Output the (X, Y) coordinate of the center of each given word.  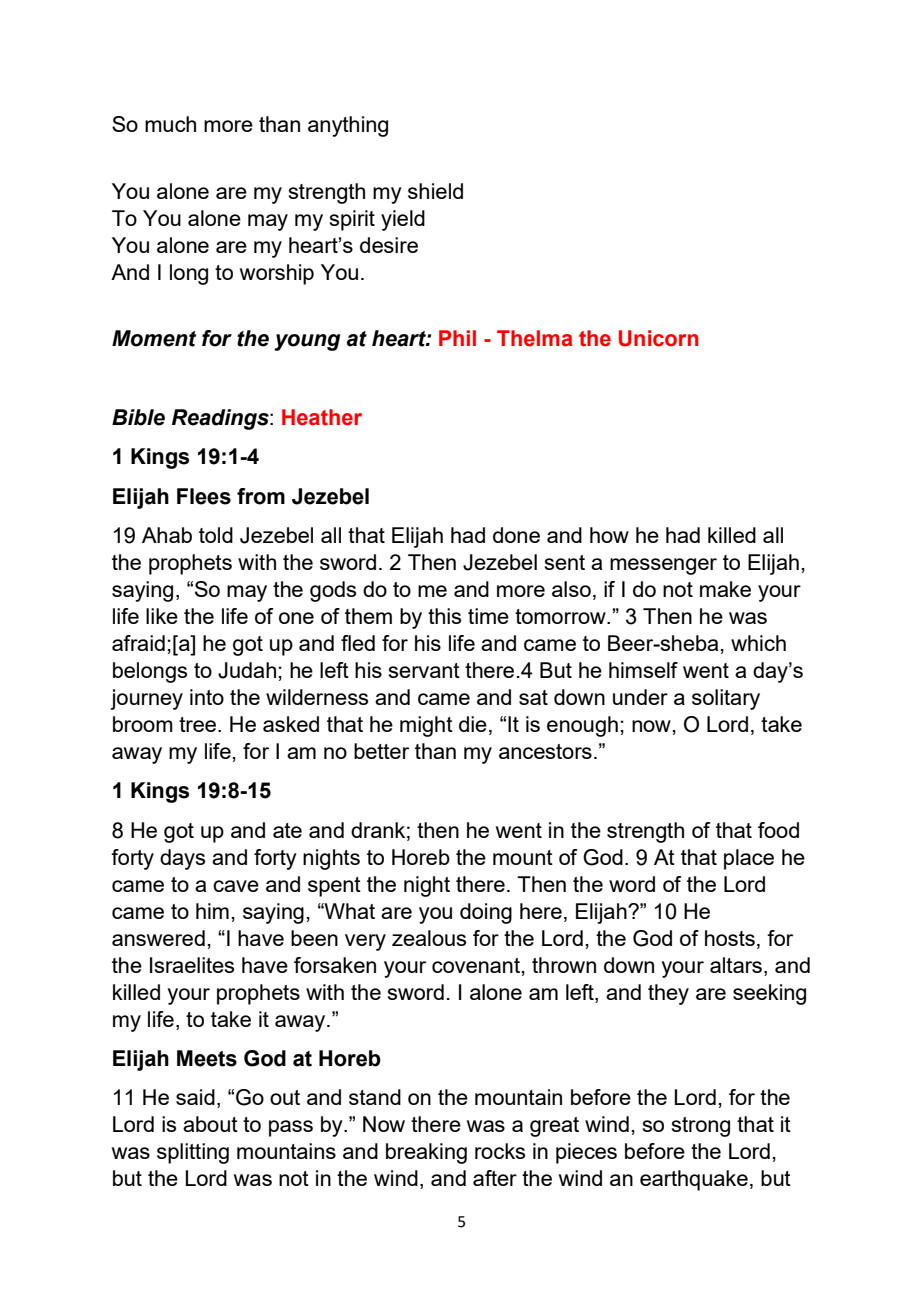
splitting (193, 1153)
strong (701, 1127)
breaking (426, 1153)
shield (435, 191)
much (170, 124)
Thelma (534, 338)
